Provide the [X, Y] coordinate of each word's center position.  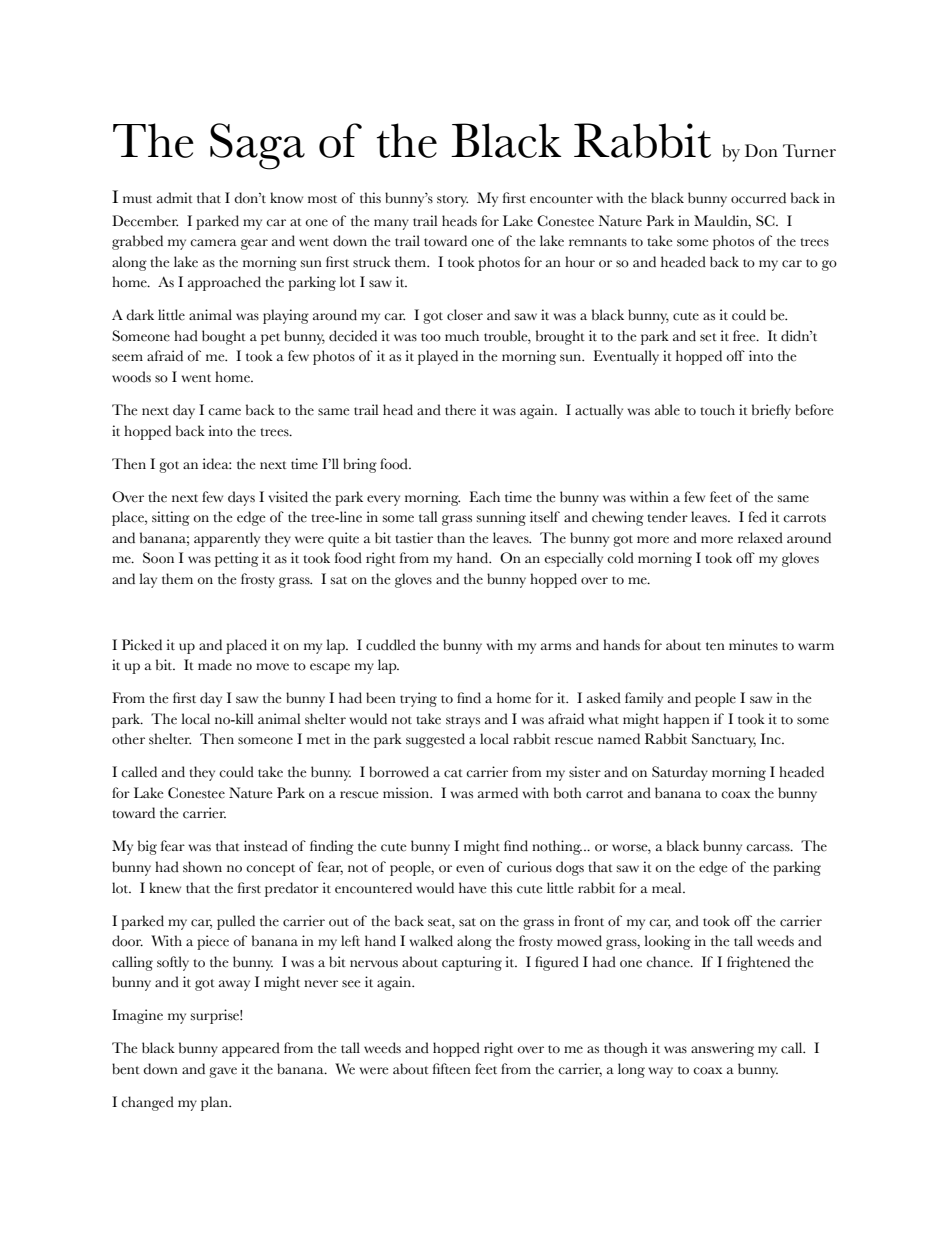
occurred [758, 198]
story [452, 201]
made [215, 664]
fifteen [452, 1069]
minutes [753, 645]
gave [223, 1072]
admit [175, 198]
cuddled [391, 645]
